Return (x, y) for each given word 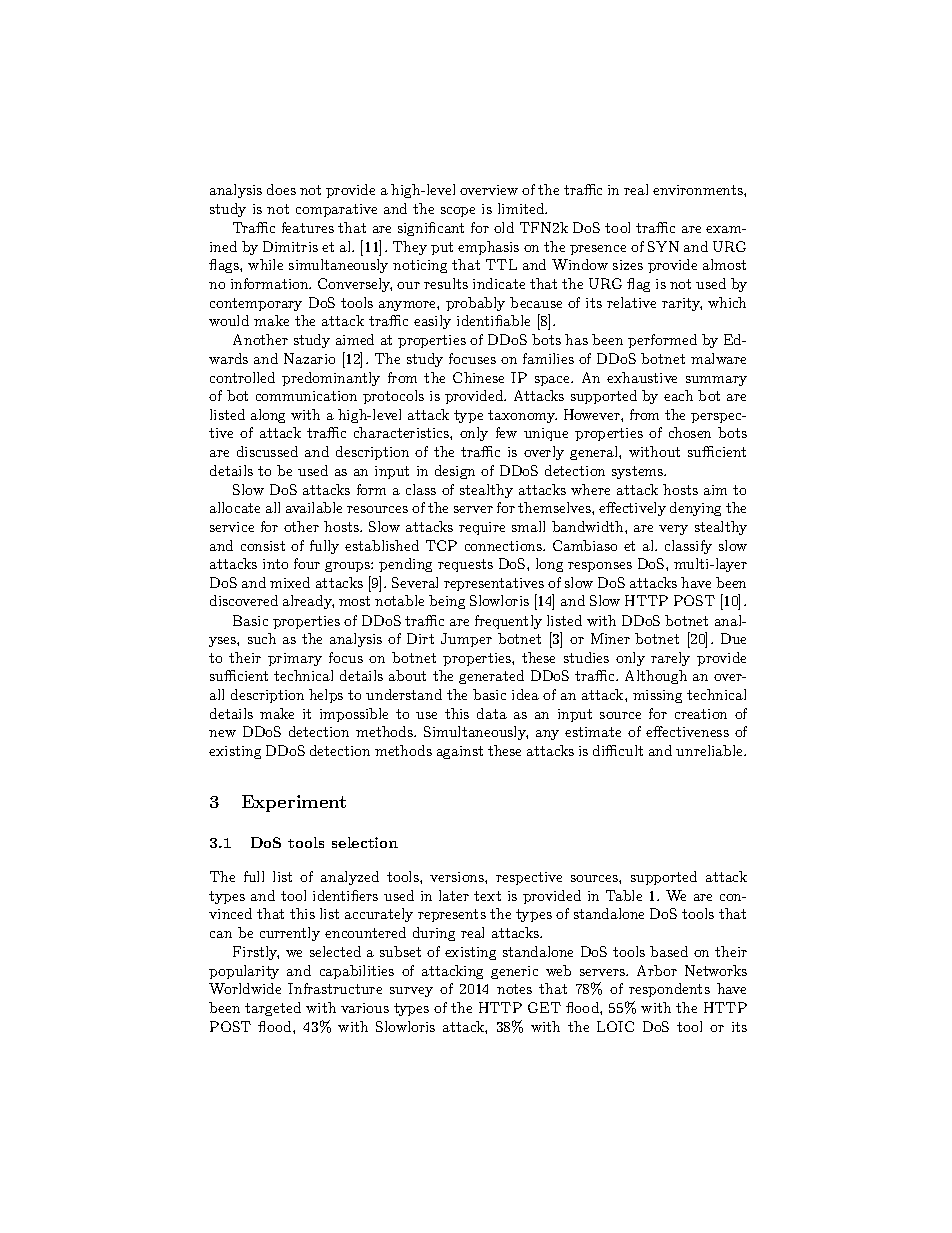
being (447, 602)
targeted (273, 1009)
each (678, 395)
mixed (290, 582)
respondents (669, 990)
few (506, 432)
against (460, 752)
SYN (663, 246)
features (308, 227)
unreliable (710, 750)
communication (306, 396)
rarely (670, 659)
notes (514, 989)
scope (458, 212)
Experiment (294, 803)
